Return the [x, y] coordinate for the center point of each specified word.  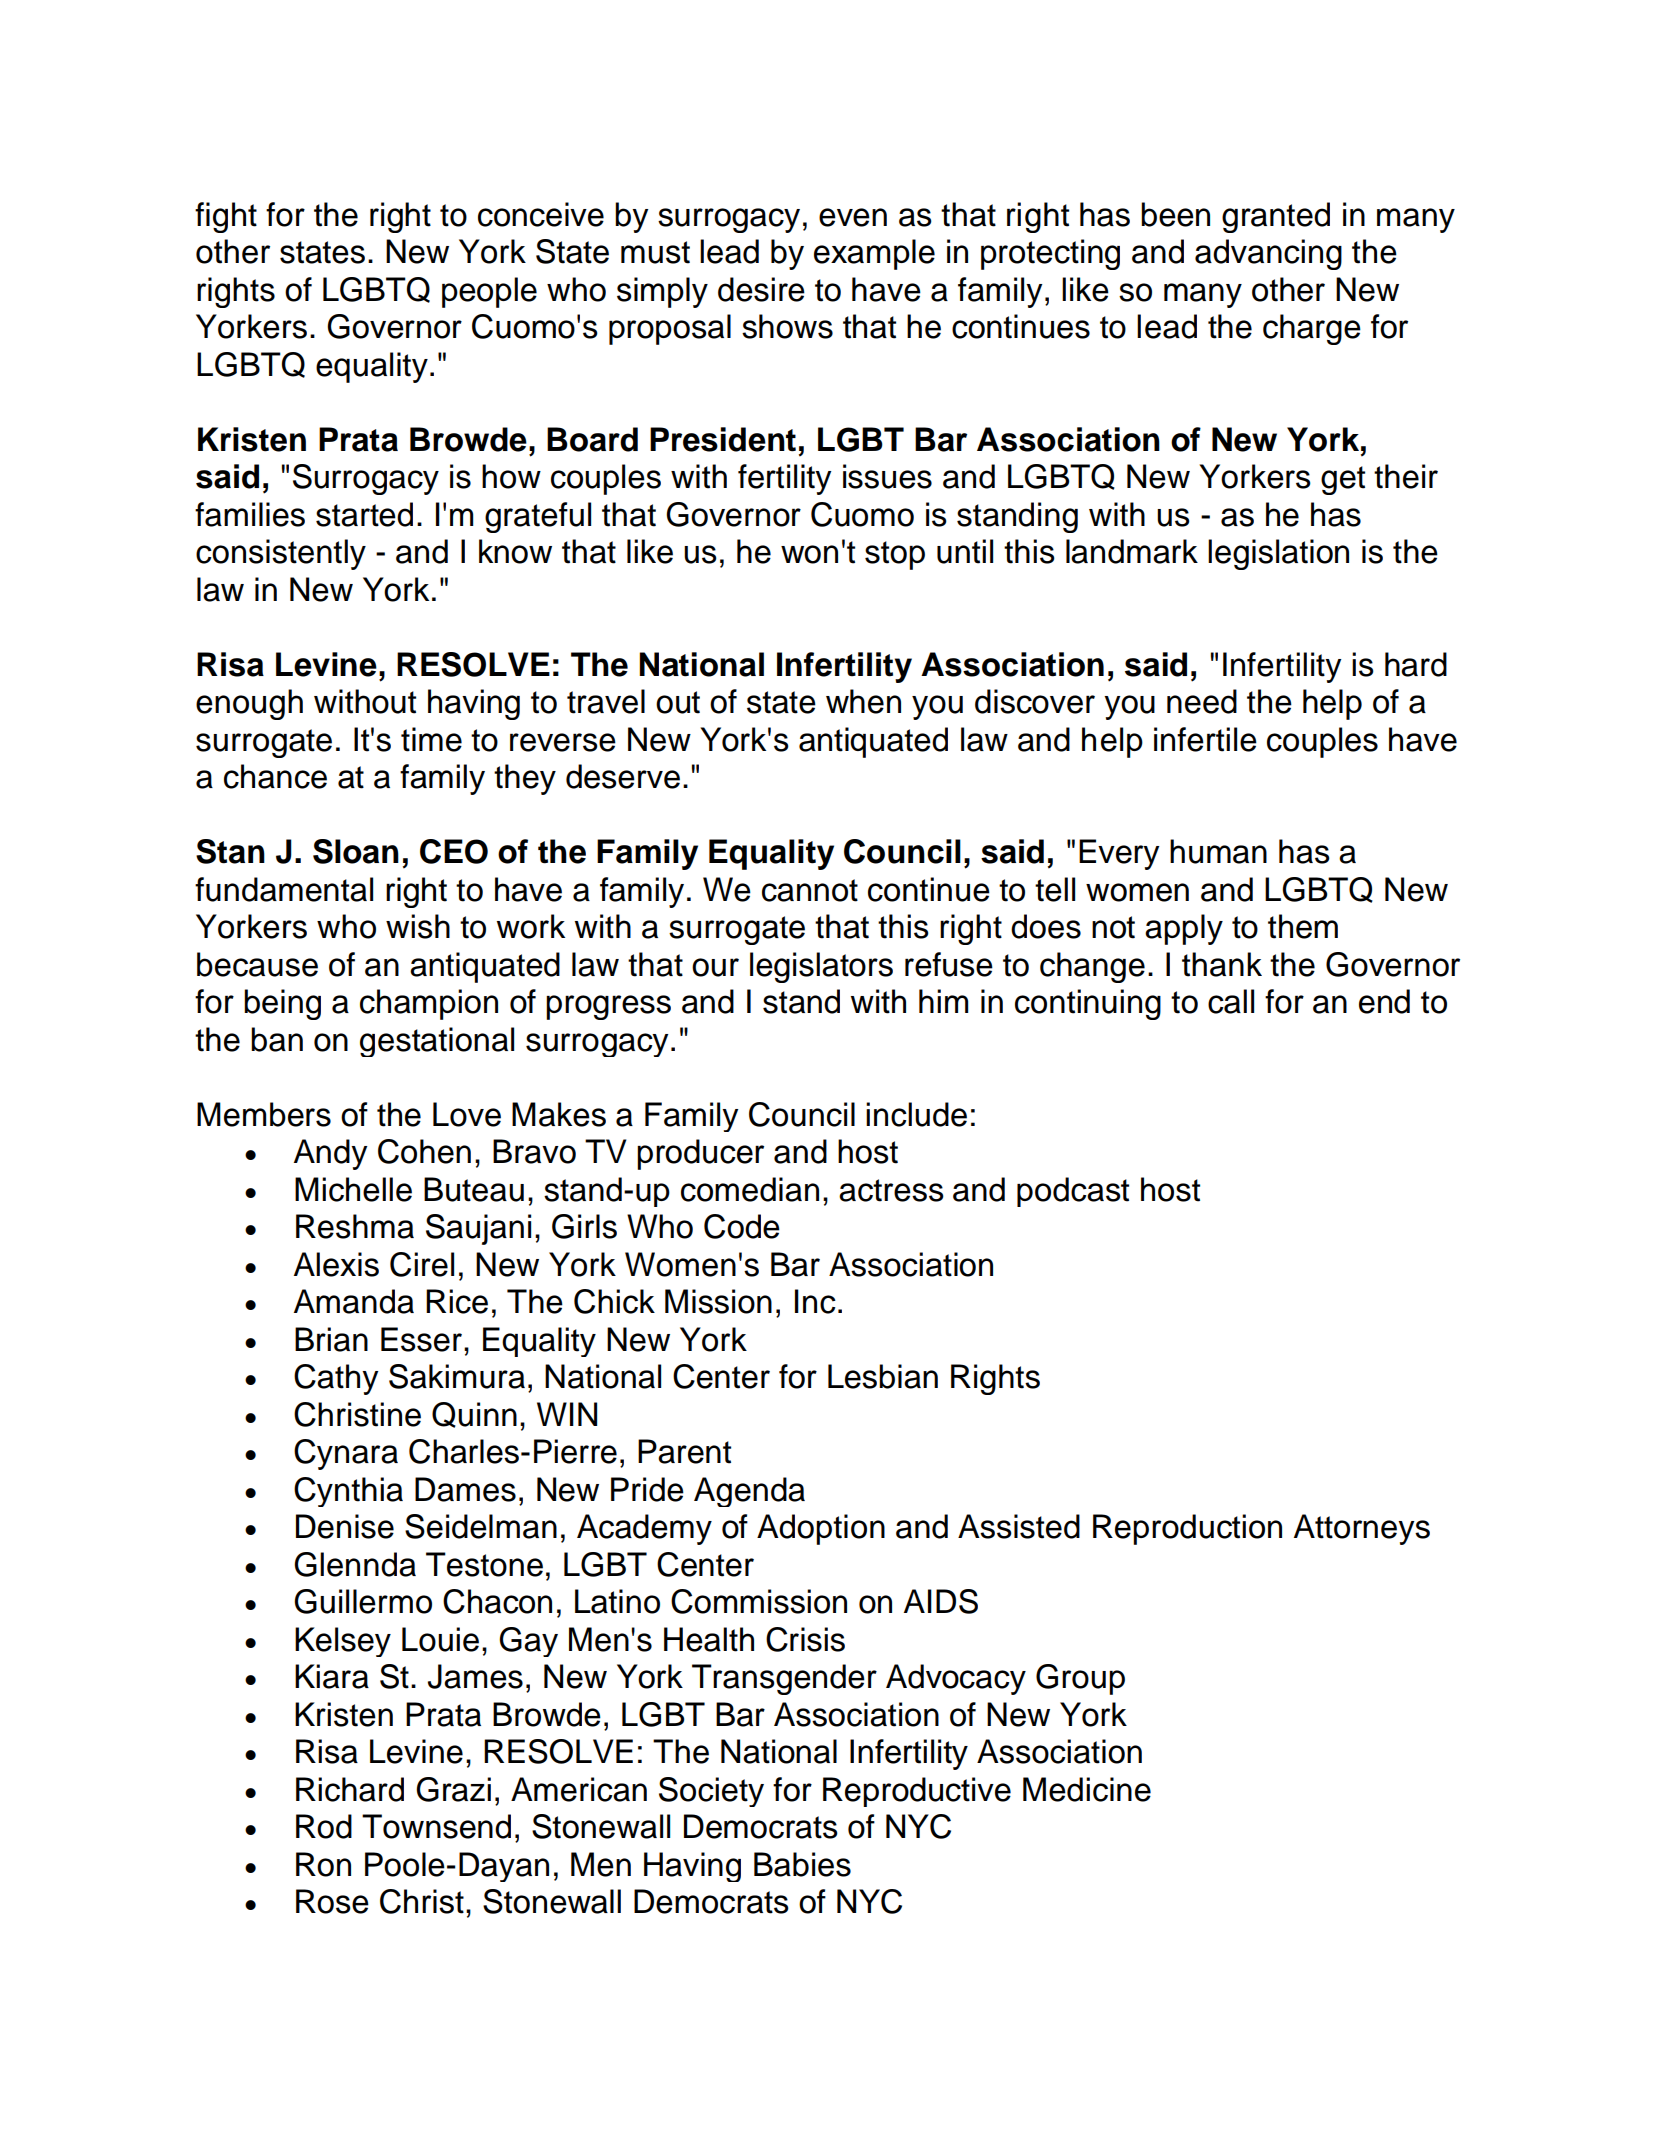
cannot [810, 890]
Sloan [356, 851]
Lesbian [883, 1376]
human [1218, 851]
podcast [1073, 1192]
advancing [1268, 254]
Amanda [354, 1301]
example [874, 254]
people [489, 292]
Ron [323, 1864]
